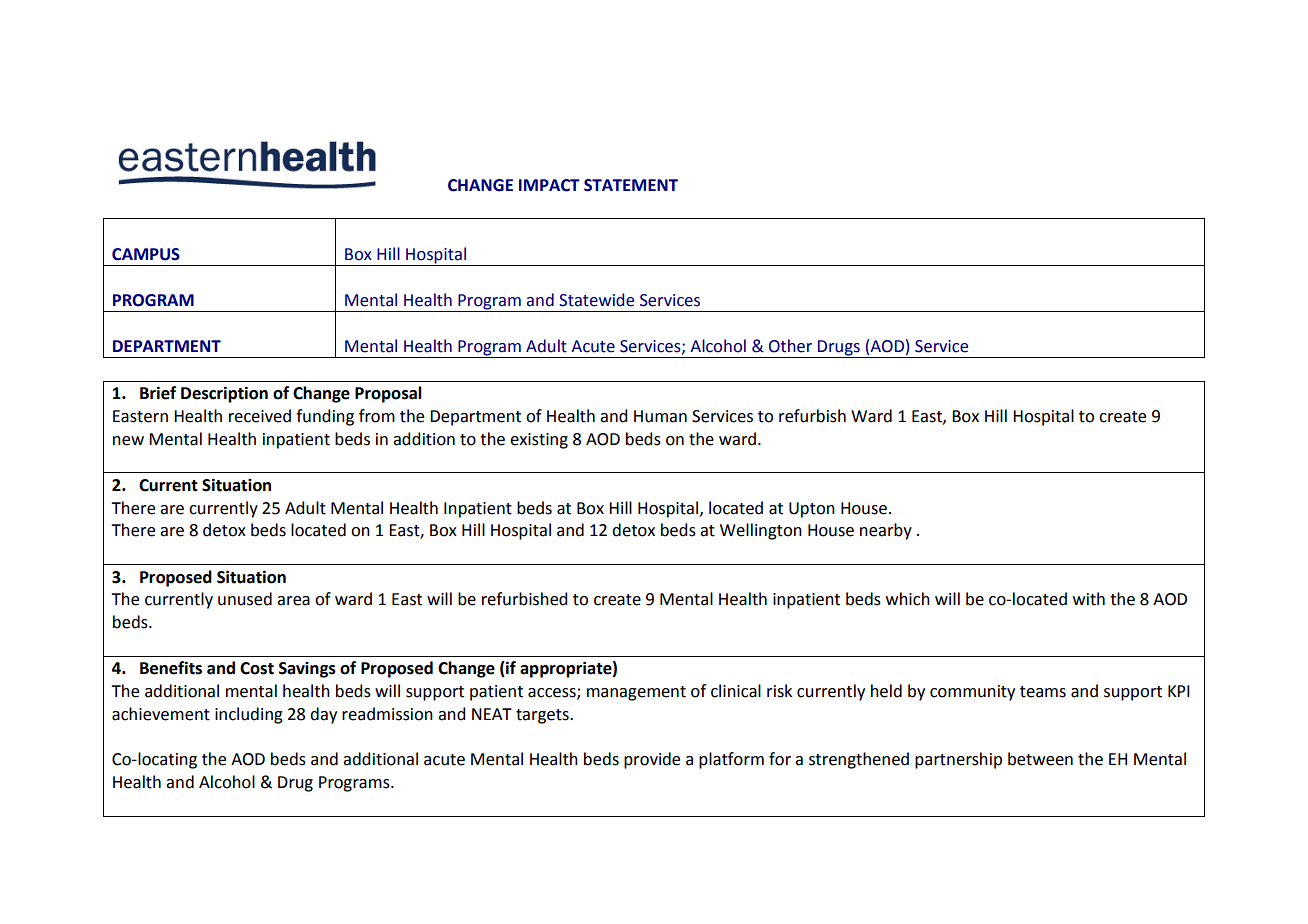 The width and height of the screenshot is (1308, 924). I want to click on Description, so click(224, 394).
